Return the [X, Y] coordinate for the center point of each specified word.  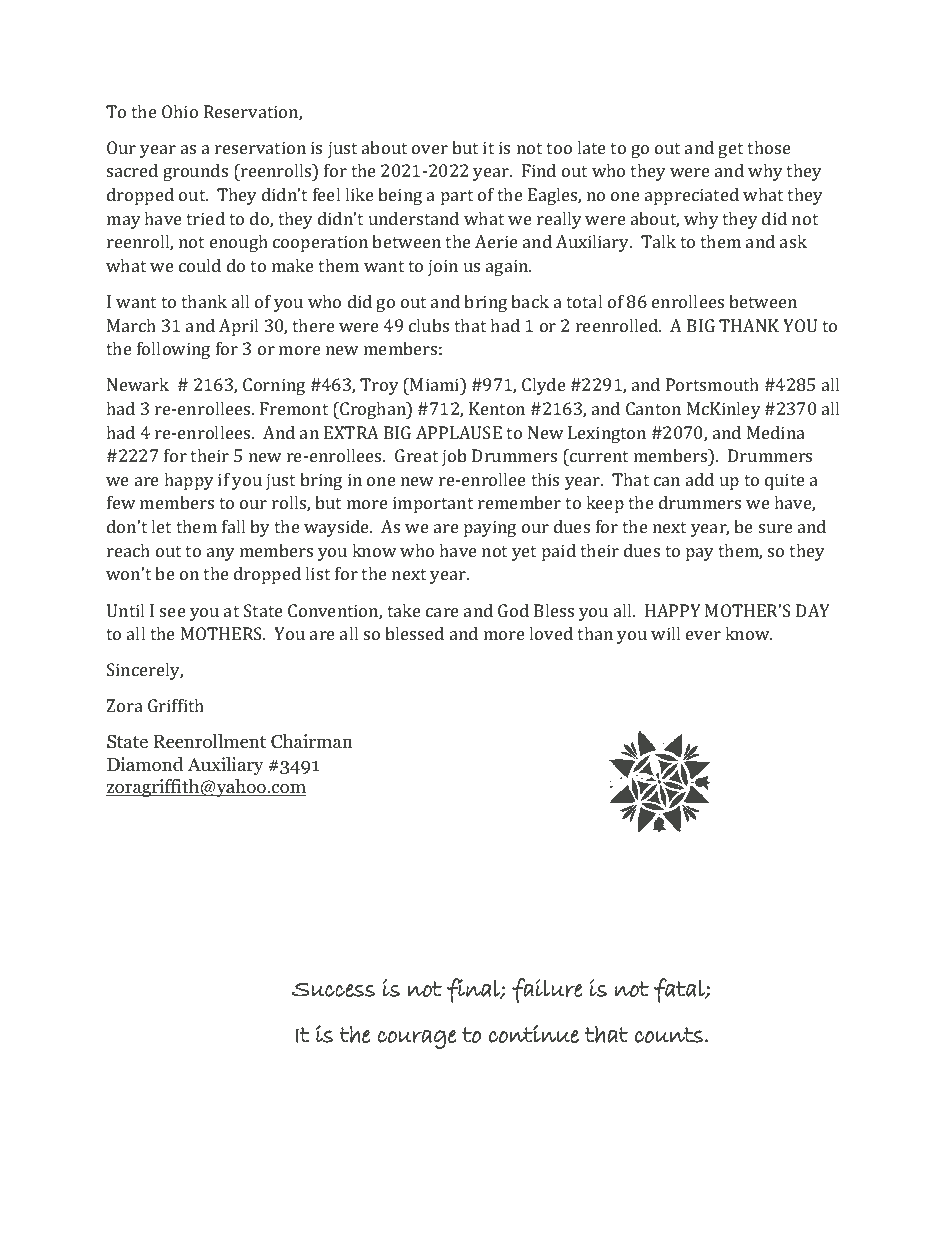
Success [333, 990]
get [730, 150]
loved [551, 633]
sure [776, 528]
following [173, 350]
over [430, 149]
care [442, 612]
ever [703, 635]
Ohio [180, 111]
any [221, 554]
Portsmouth [712, 384]
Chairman [312, 741]
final [474, 990]
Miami [436, 386]
